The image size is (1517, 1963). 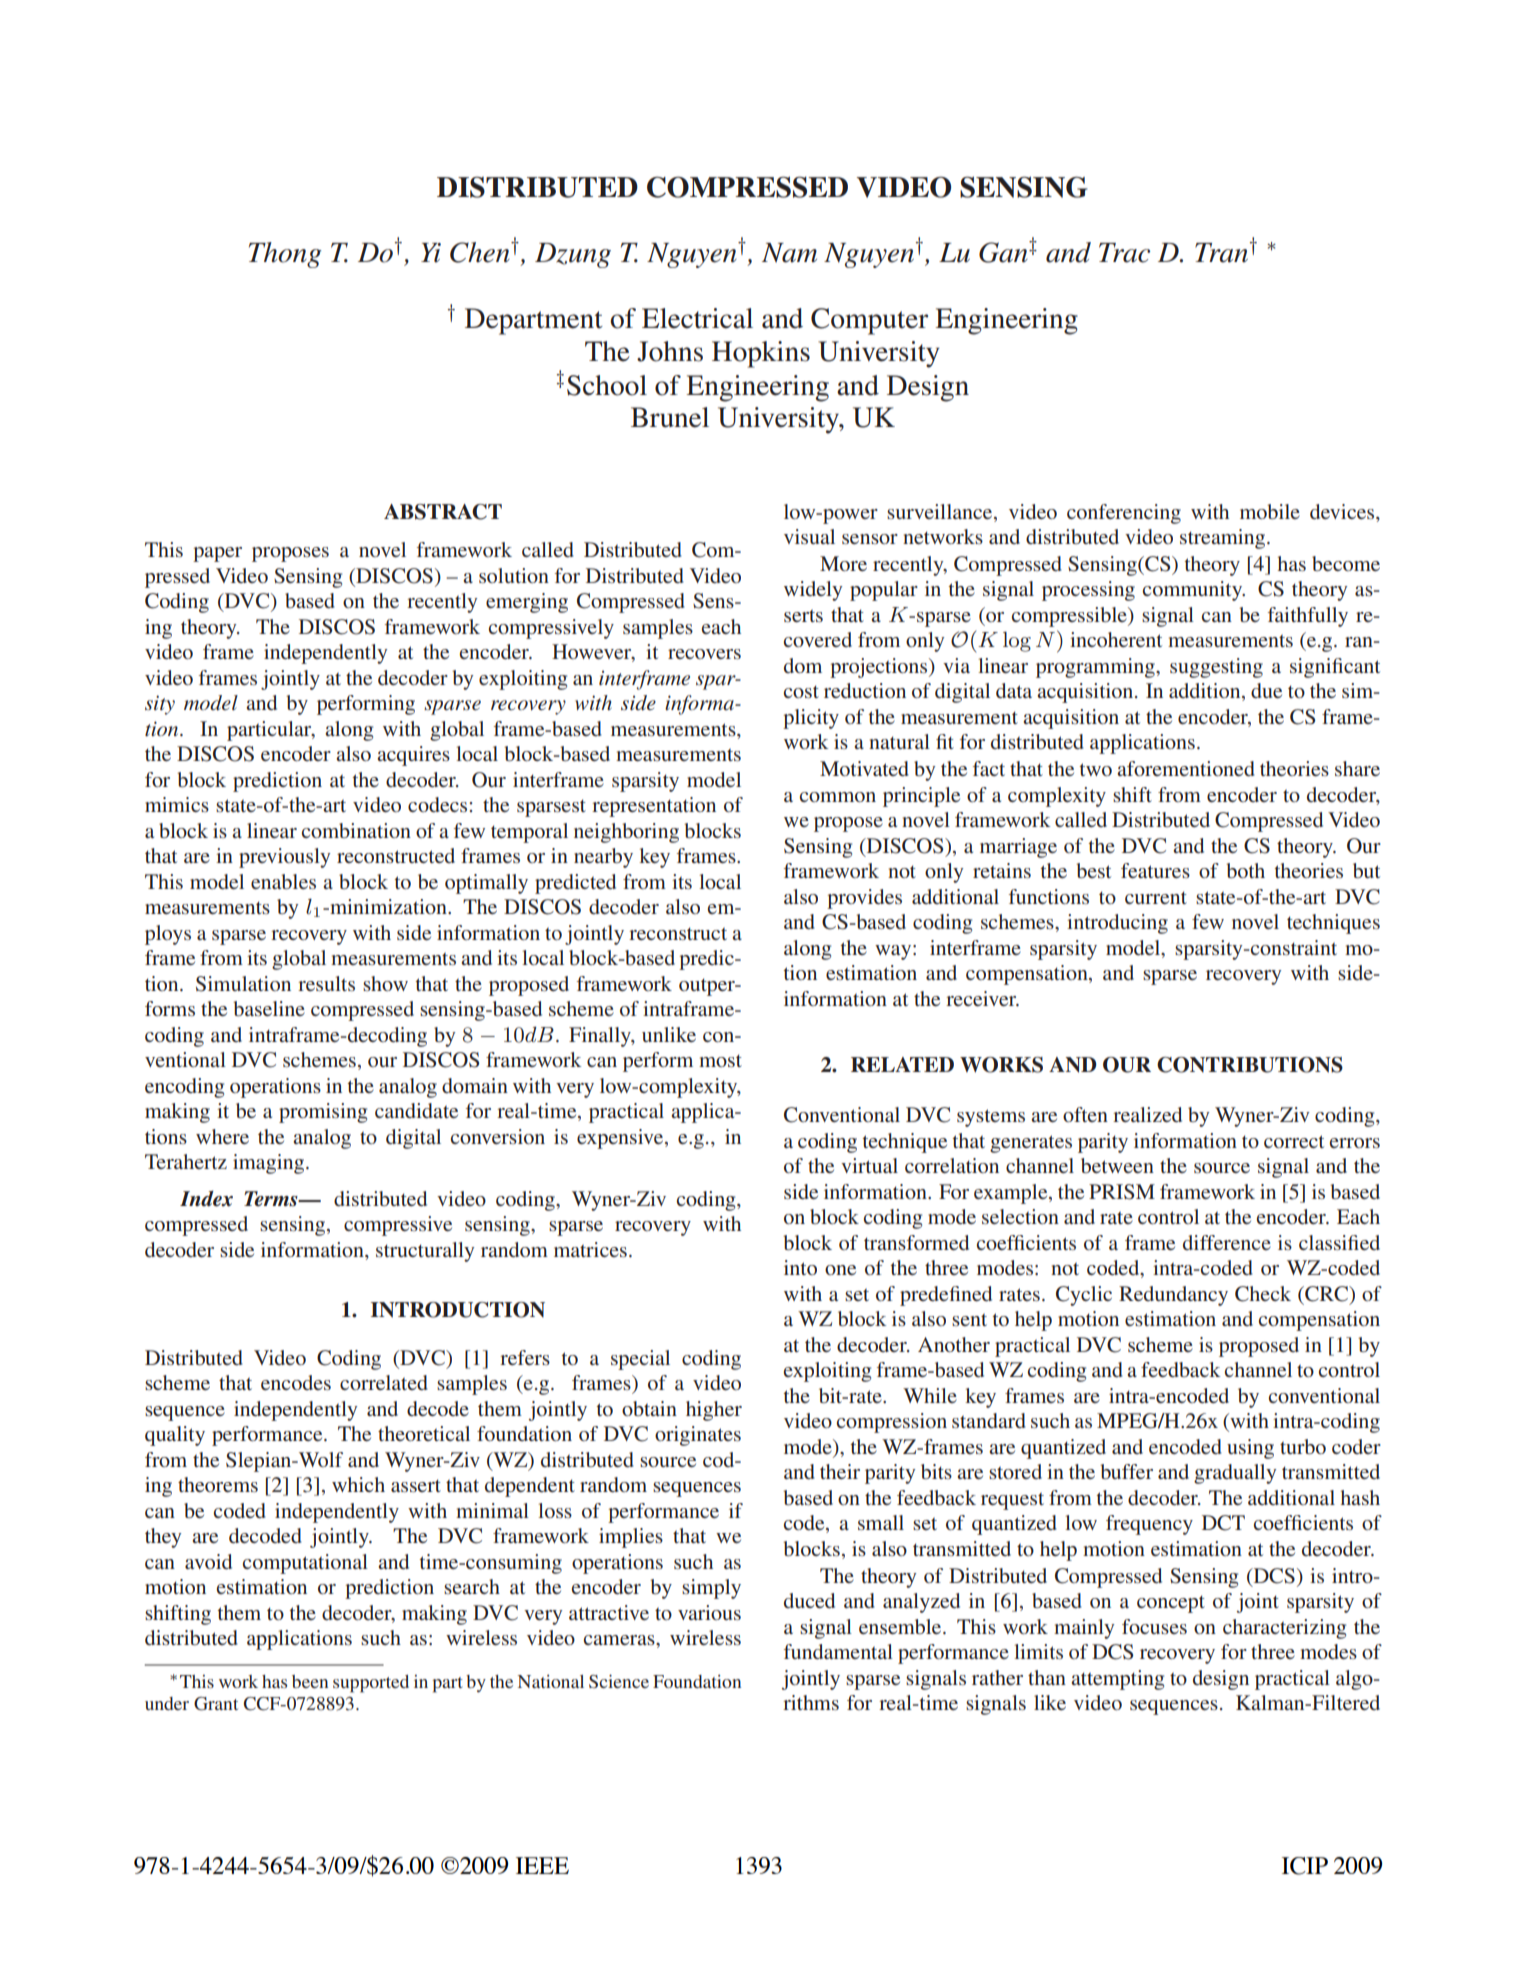 What do you see at coordinates (1294, 1141) in the document?
I see `correct` at bounding box center [1294, 1141].
